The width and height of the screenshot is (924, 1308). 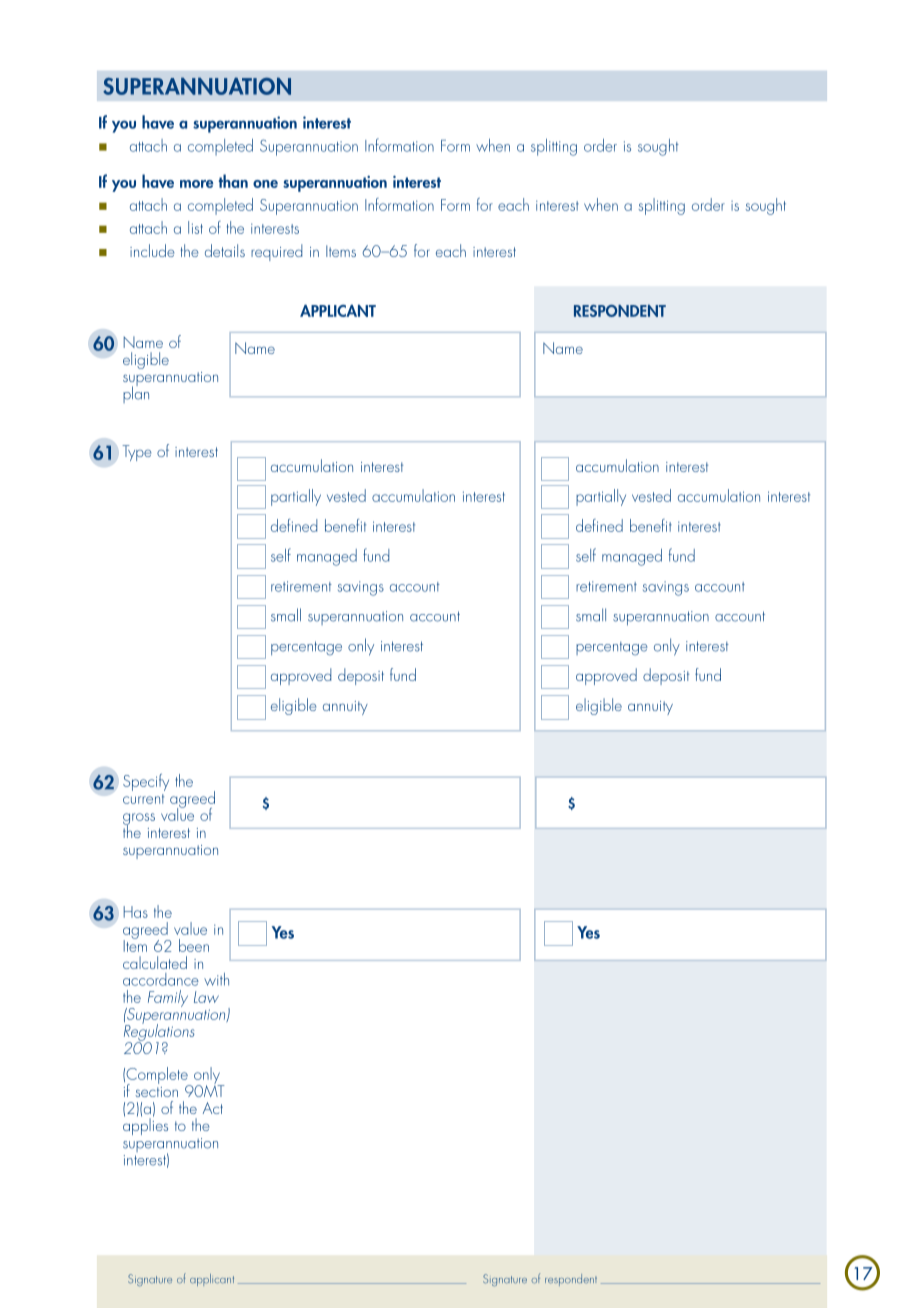 I want to click on with, so click(x=216, y=979).
